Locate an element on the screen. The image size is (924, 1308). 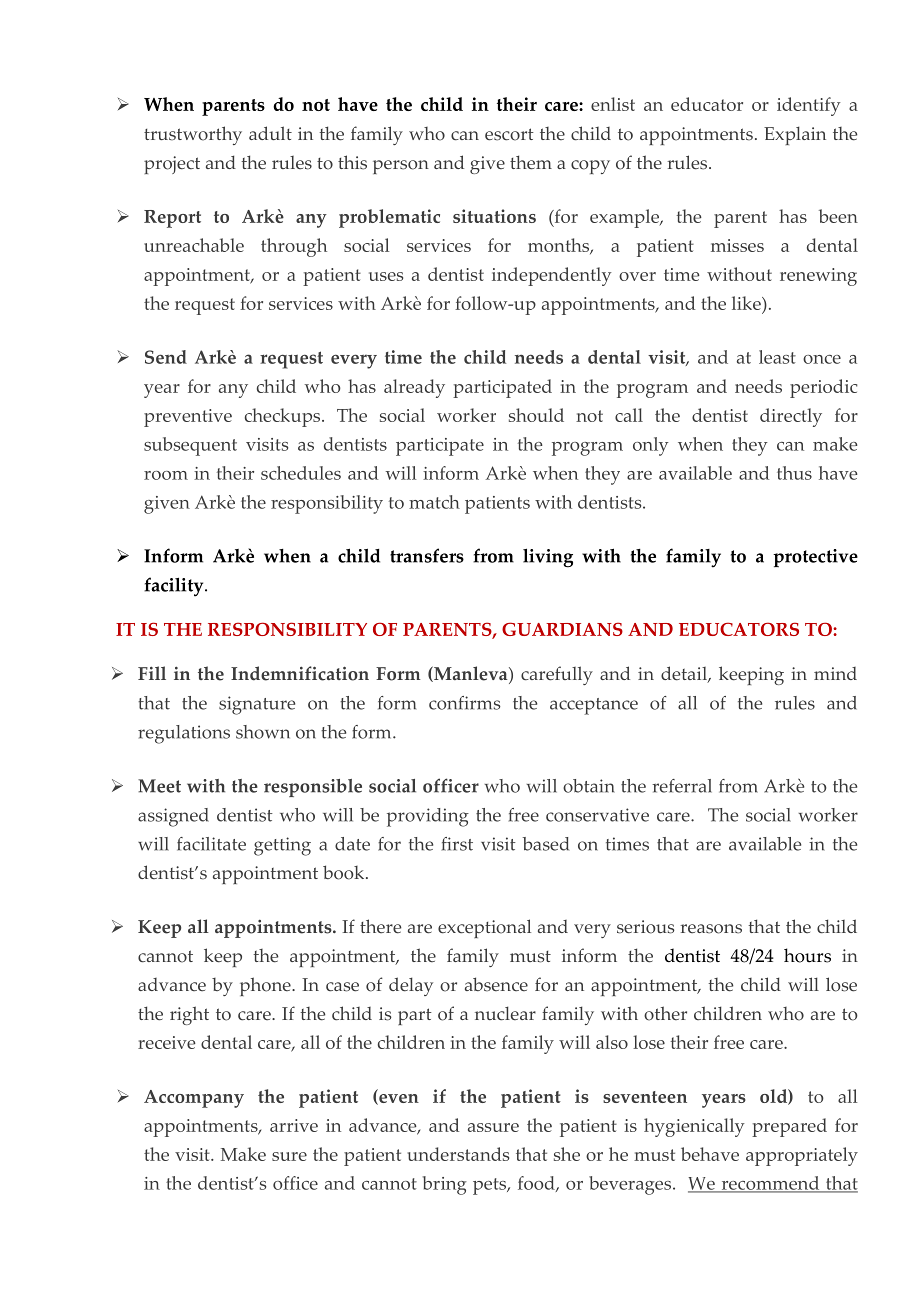
mind is located at coordinates (835, 673).
